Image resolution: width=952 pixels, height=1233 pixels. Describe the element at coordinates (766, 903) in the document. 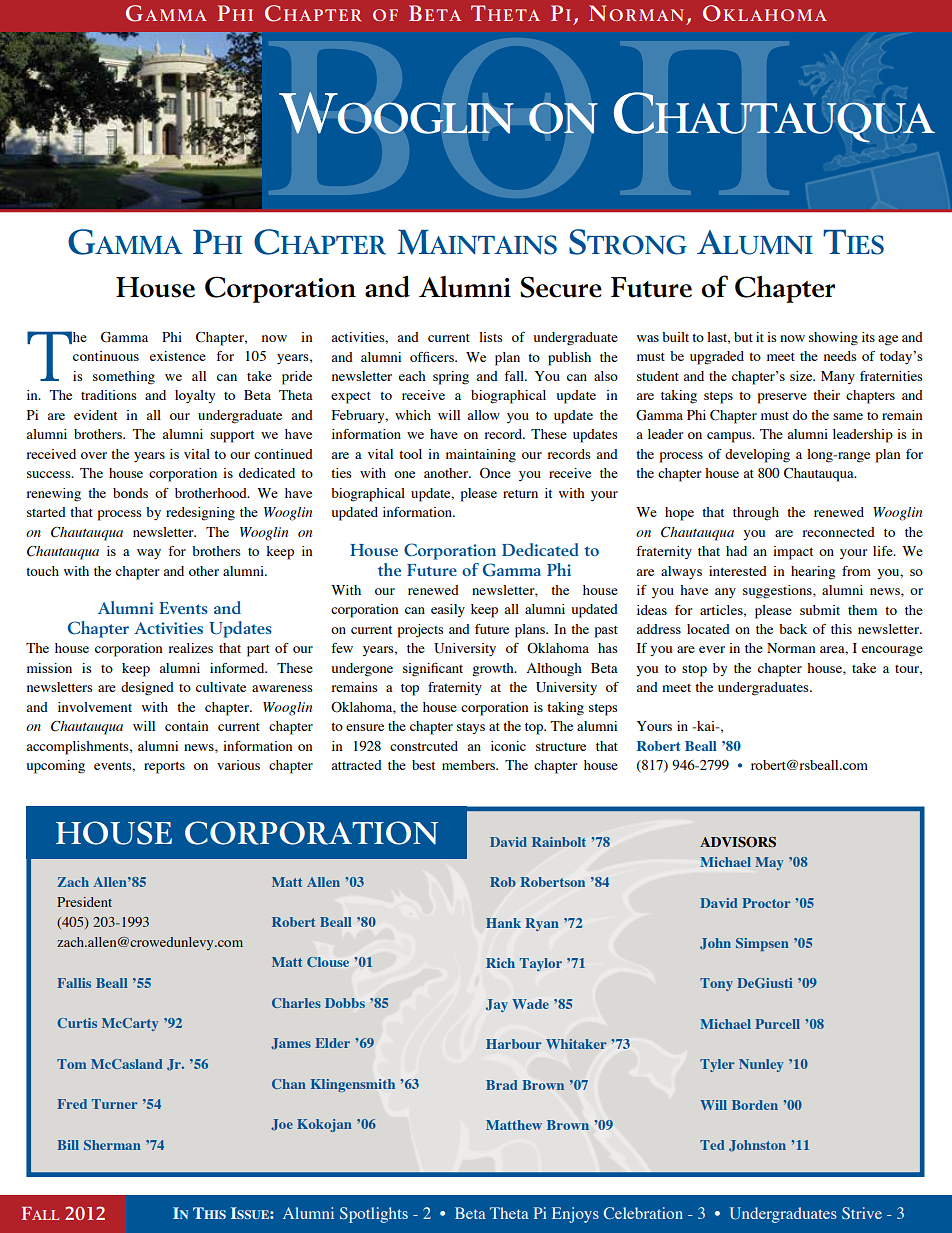

I see `Proctor` at that location.
